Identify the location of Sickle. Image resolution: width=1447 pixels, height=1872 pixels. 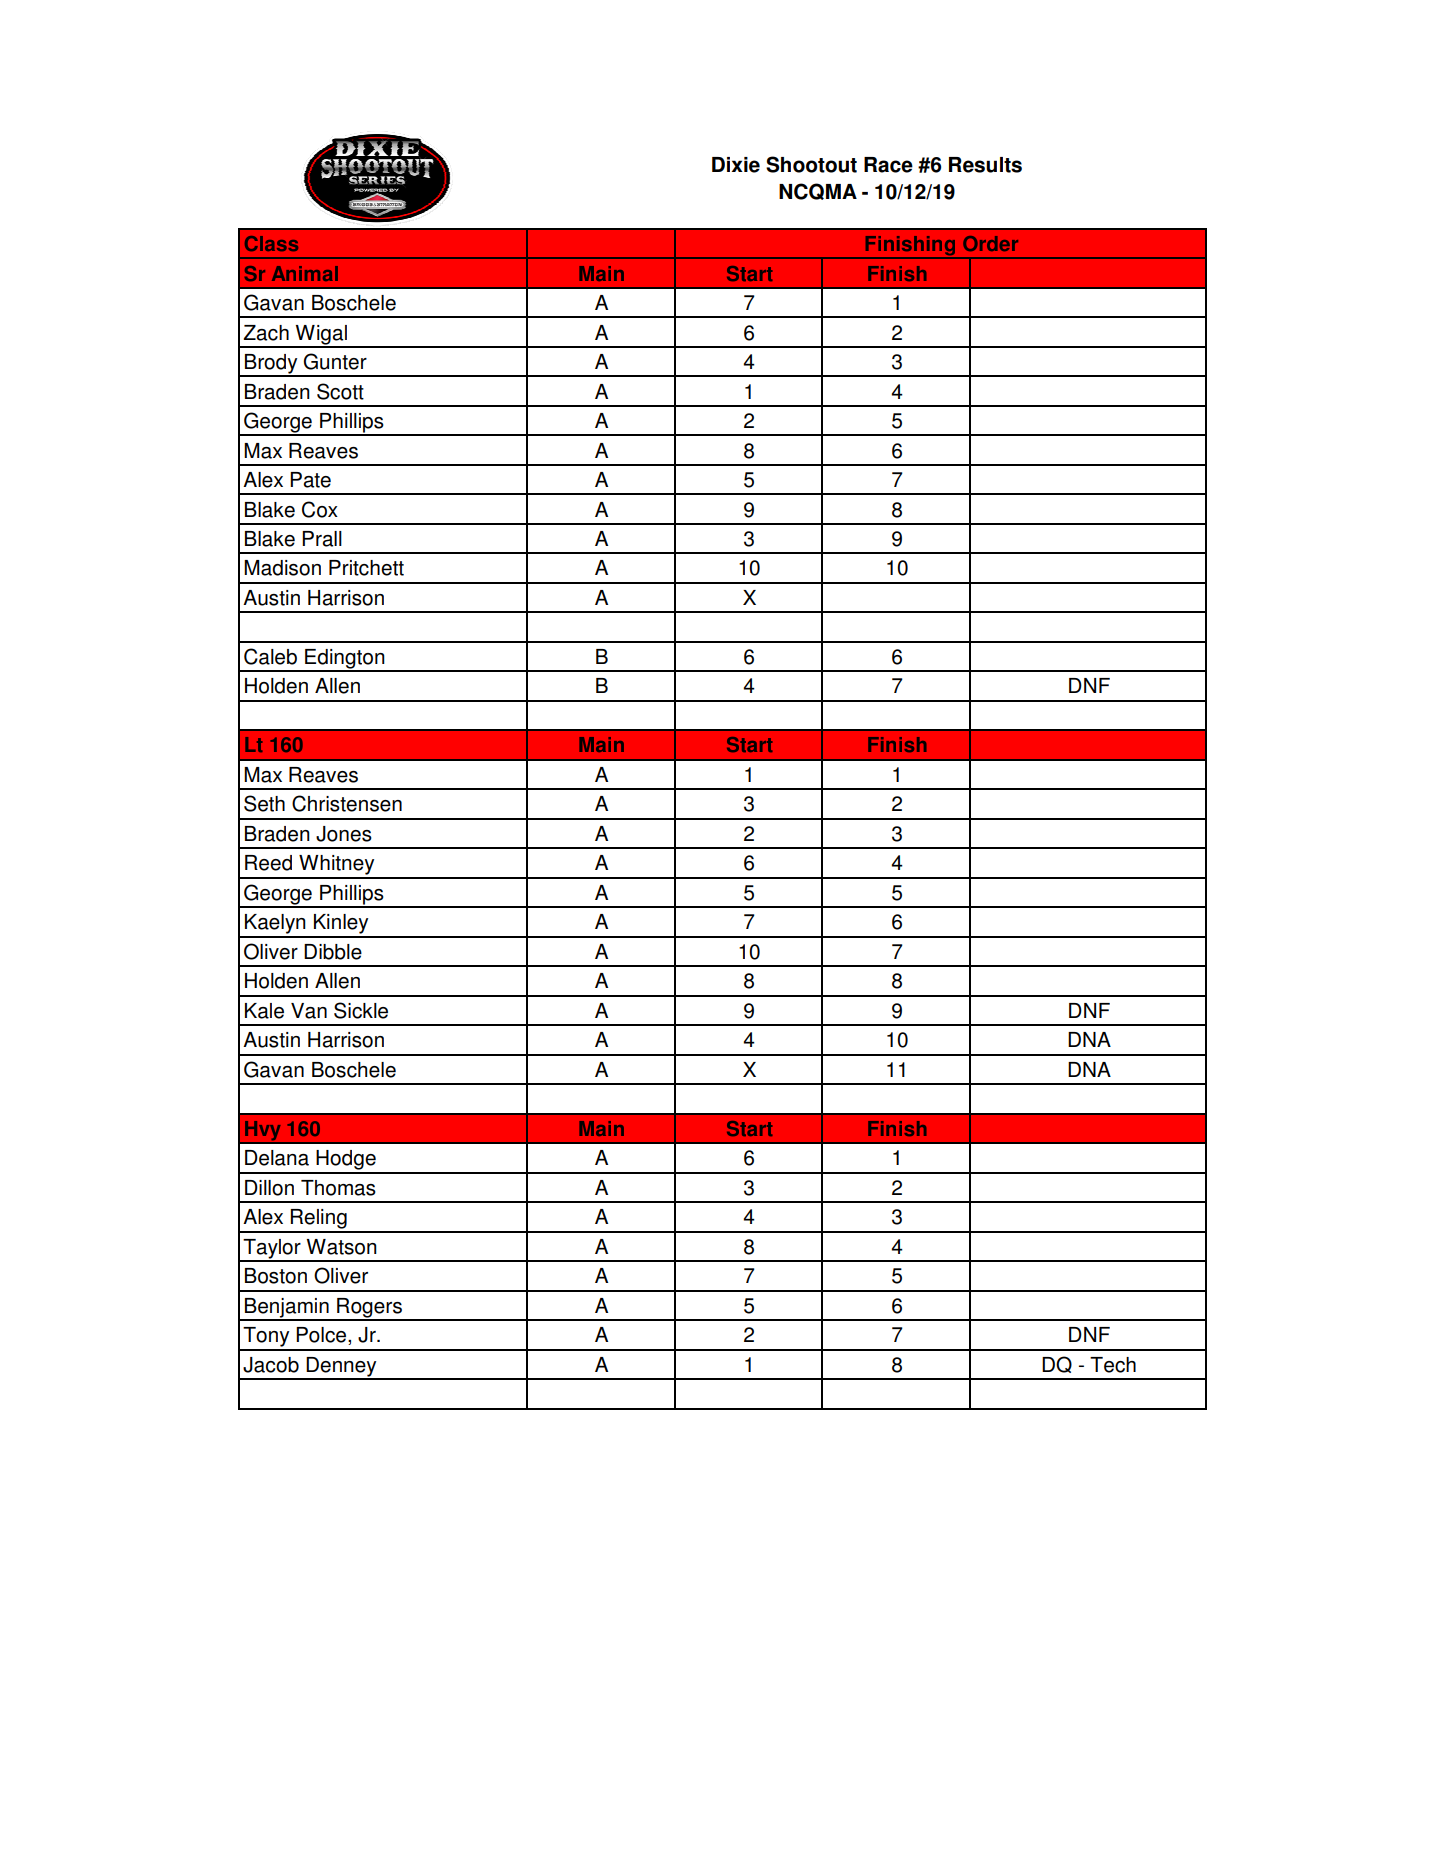
(361, 1010).
